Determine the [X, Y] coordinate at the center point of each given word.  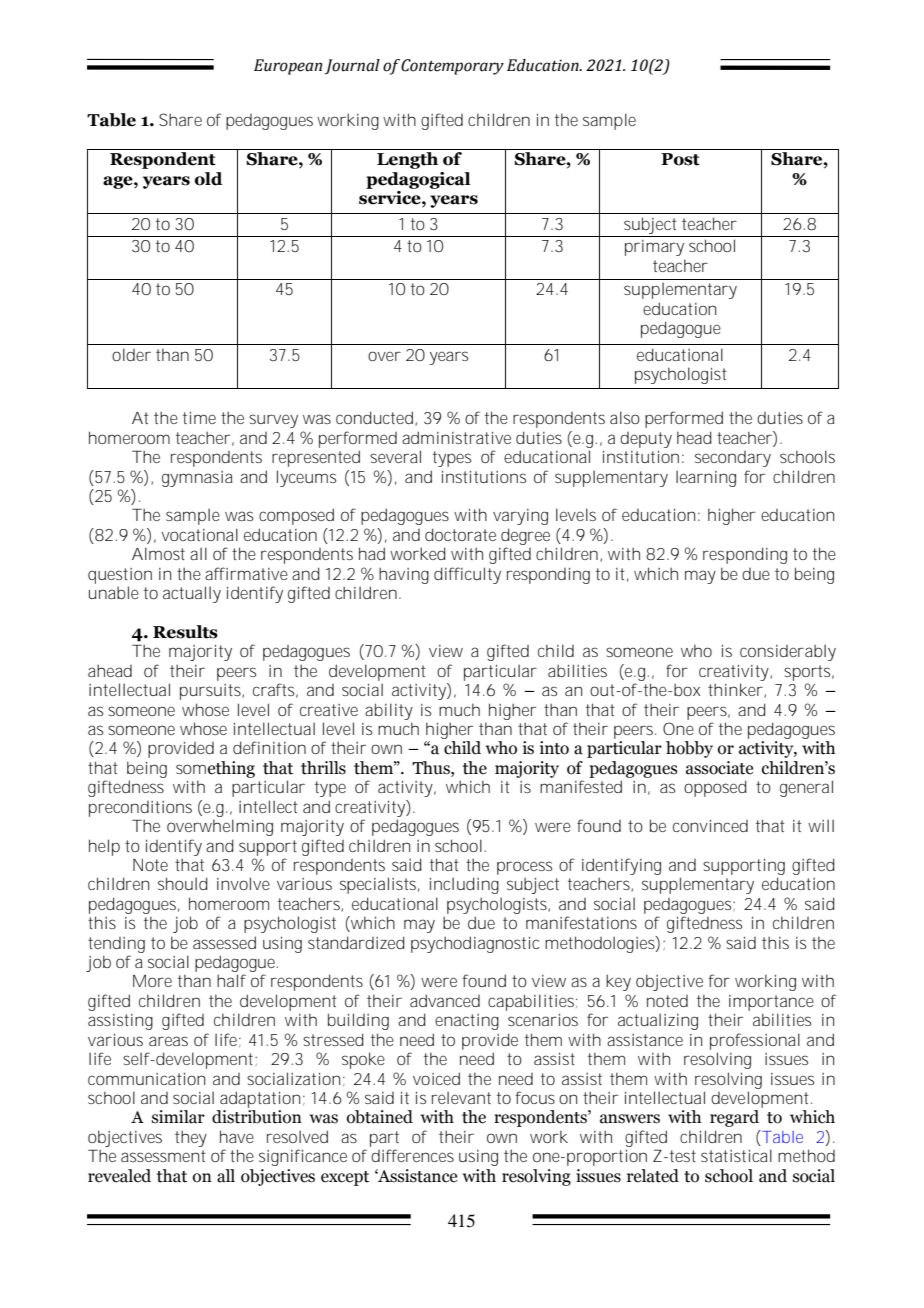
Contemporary [452, 67]
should [183, 883]
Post [680, 159]
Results [185, 632]
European [288, 67]
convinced [710, 826]
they [191, 1138]
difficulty [467, 575]
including [464, 885]
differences [412, 1155]
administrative [456, 437]
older [131, 354]
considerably [788, 652]
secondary [733, 459]
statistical [736, 1155]
